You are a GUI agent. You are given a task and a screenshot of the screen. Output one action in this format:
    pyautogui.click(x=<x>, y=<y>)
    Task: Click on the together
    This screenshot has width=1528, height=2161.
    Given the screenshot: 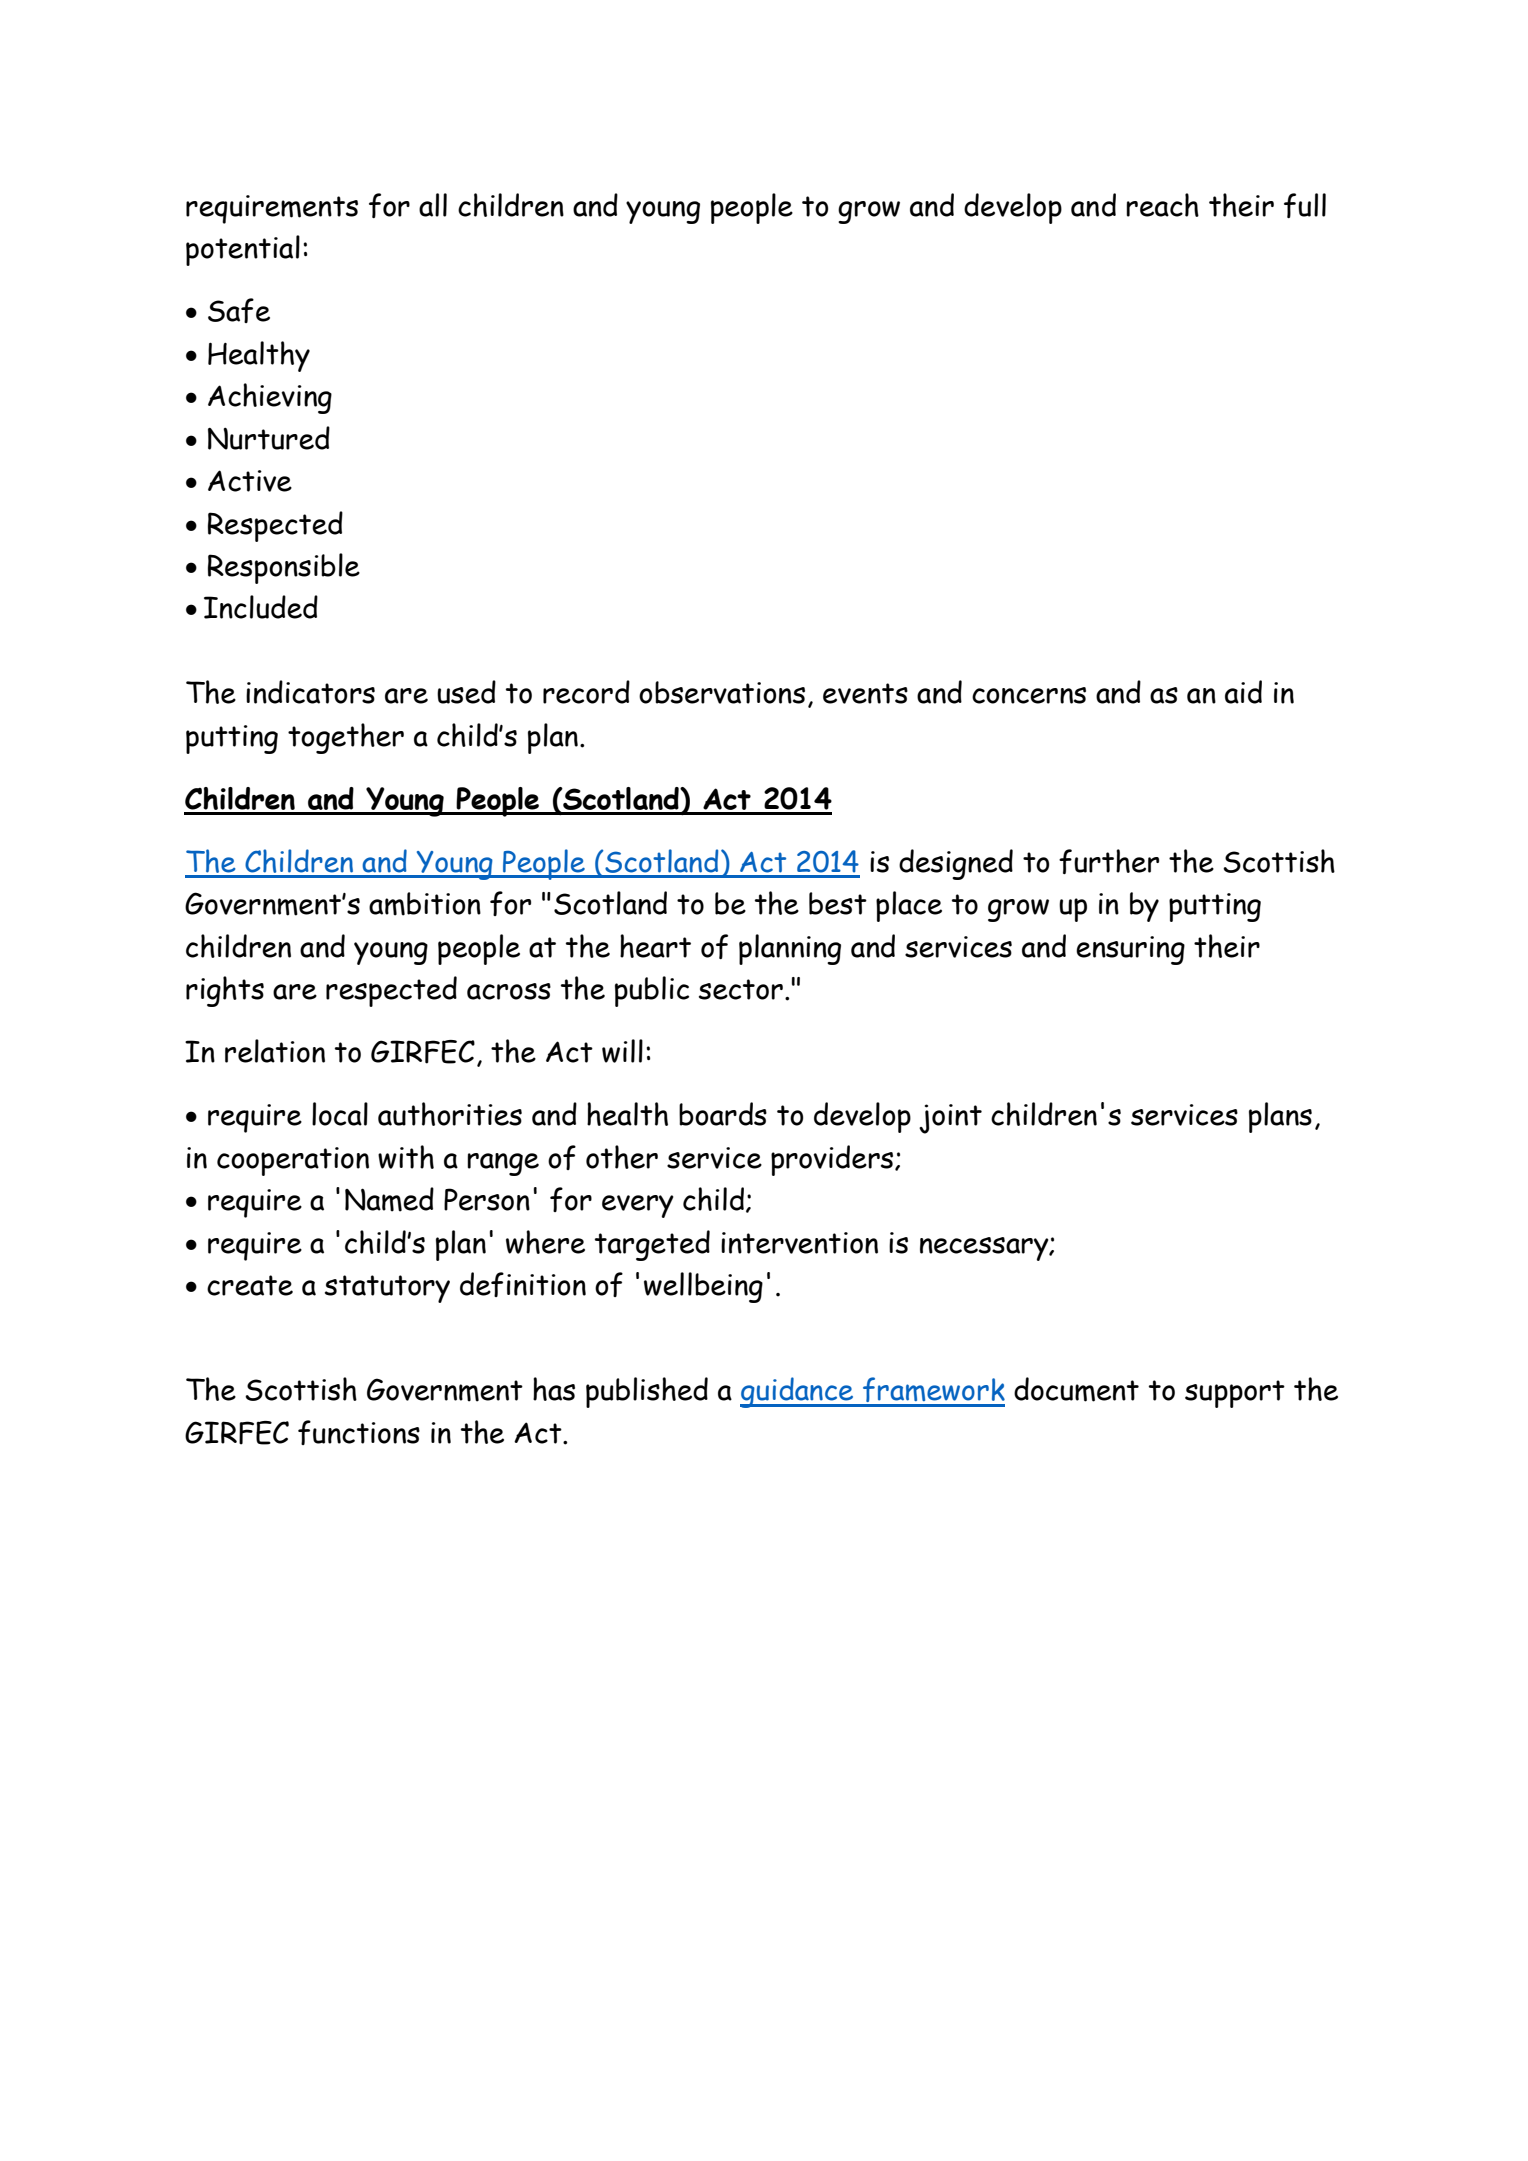 What is the action you would take?
    pyautogui.click(x=346, y=738)
